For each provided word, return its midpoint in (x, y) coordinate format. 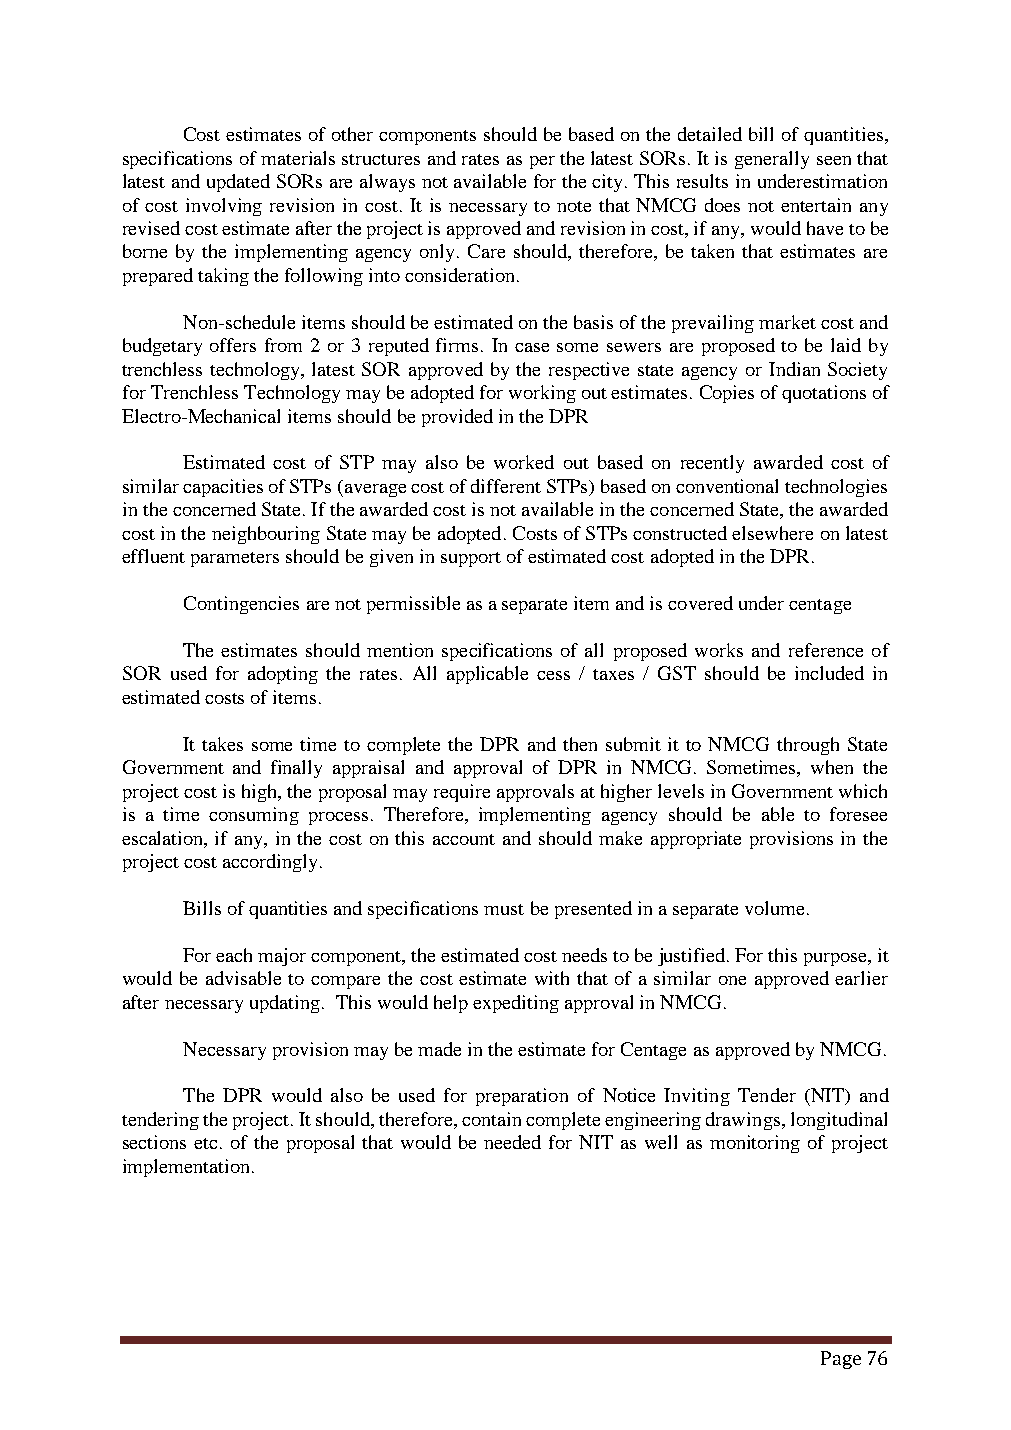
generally (772, 160)
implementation (186, 1168)
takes (222, 744)
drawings (743, 1121)
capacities (223, 488)
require (462, 793)
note (574, 206)
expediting (516, 1004)
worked (524, 462)
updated (238, 183)
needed (512, 1142)
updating (285, 1004)
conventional (727, 486)
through (808, 746)
